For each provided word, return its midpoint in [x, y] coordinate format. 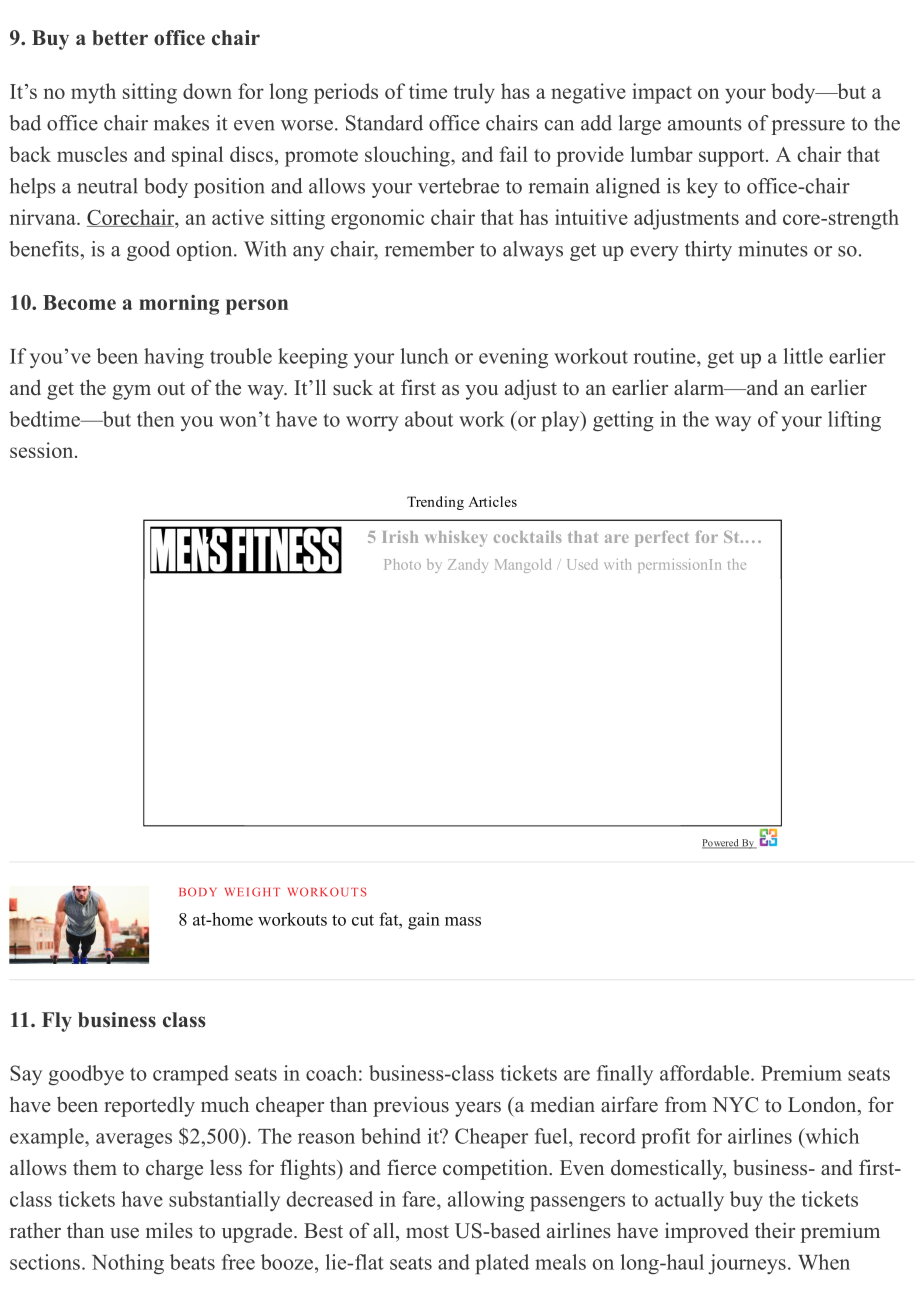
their [775, 1230]
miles [169, 1230]
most [427, 1232]
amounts [705, 124]
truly [474, 93]
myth [93, 93]
